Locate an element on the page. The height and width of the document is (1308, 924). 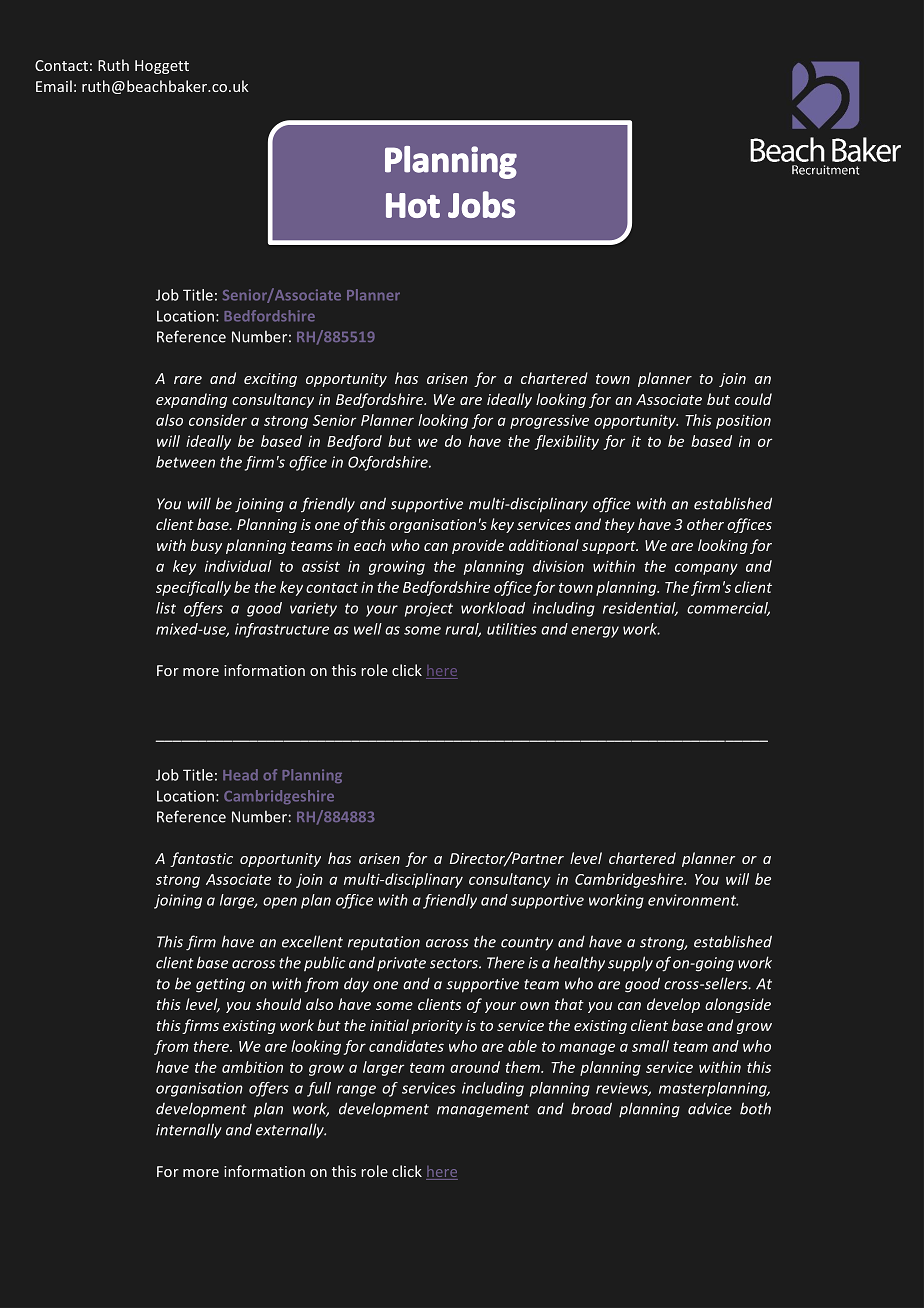
company is located at coordinates (706, 569).
